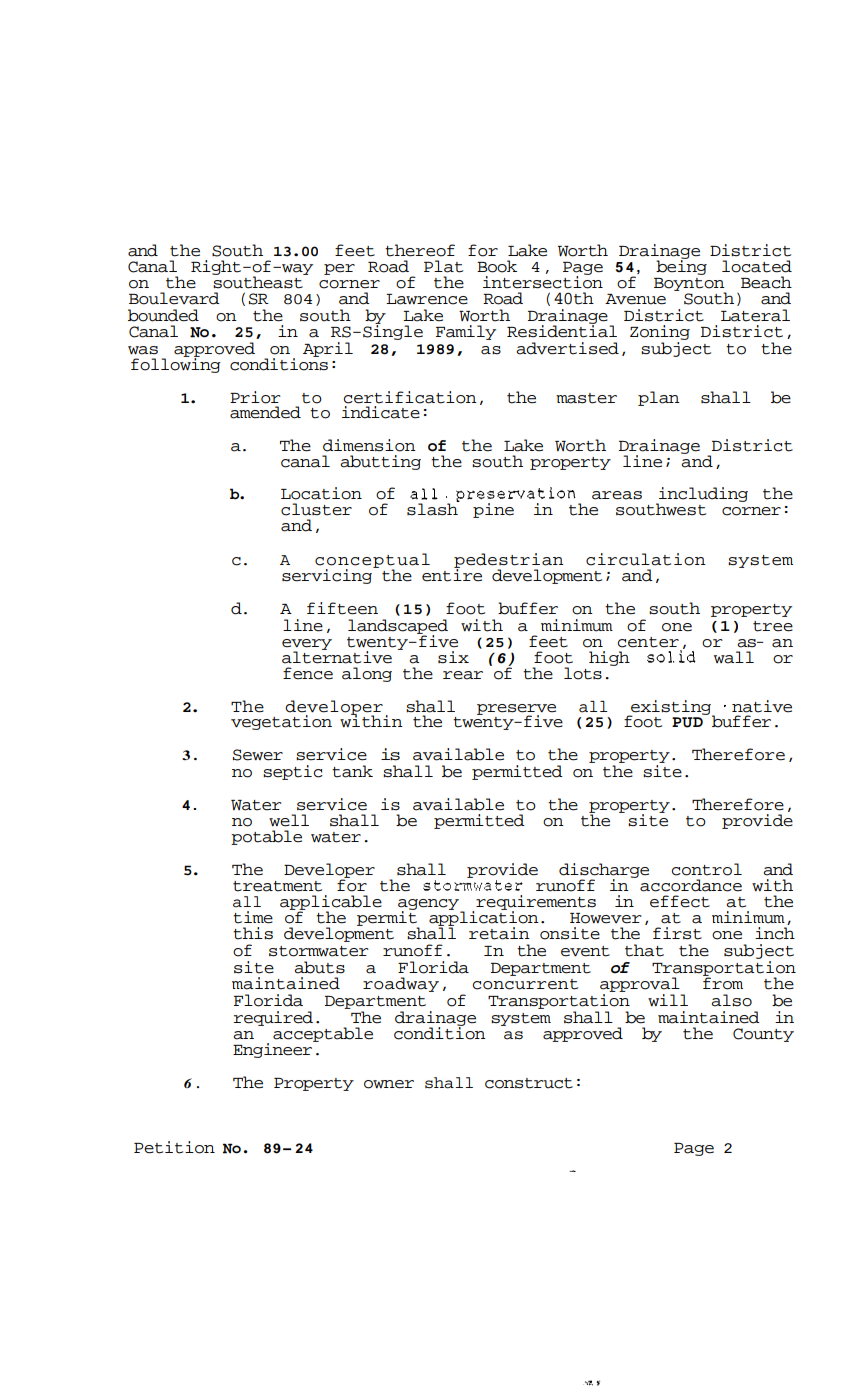 This document has height=1400, width=858. I want to click on Boynton, so click(690, 286).
